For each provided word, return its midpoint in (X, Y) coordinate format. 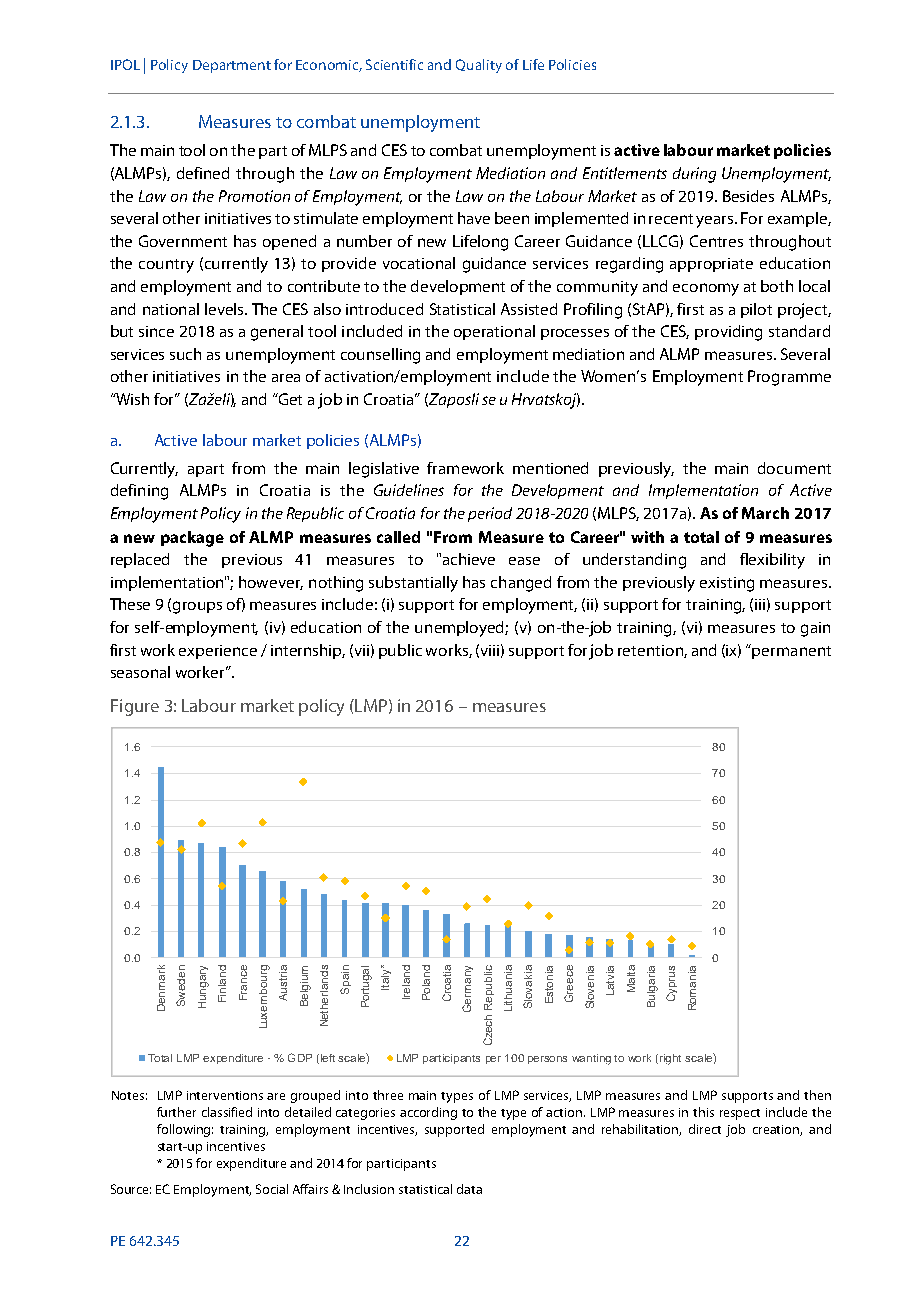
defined (203, 173)
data (469, 1189)
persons (547, 1060)
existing (727, 584)
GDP (300, 1057)
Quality (479, 66)
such (185, 354)
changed (521, 584)
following (185, 1130)
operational (494, 332)
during (694, 175)
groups (197, 607)
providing (728, 333)
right (670, 1059)
